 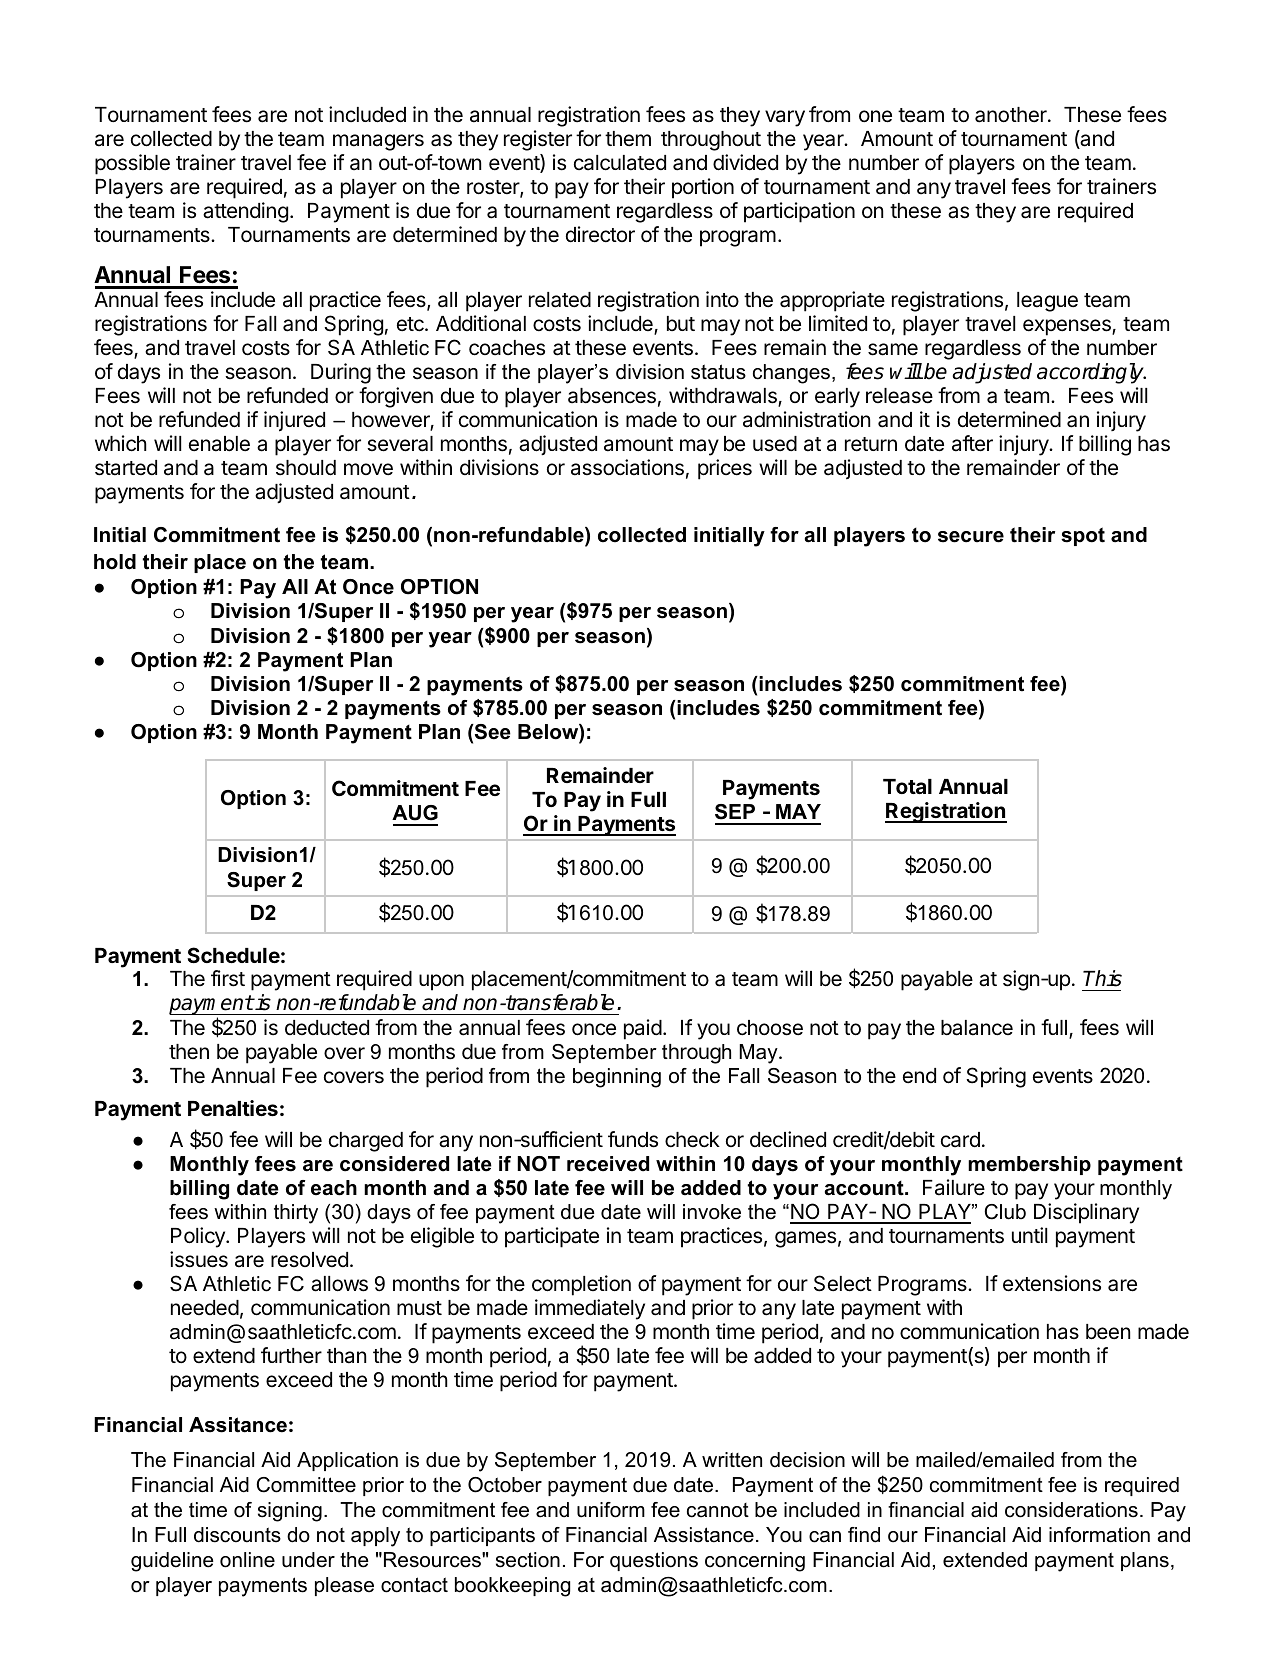 What do you see at coordinates (628, 139) in the image?
I see `them` at bounding box center [628, 139].
